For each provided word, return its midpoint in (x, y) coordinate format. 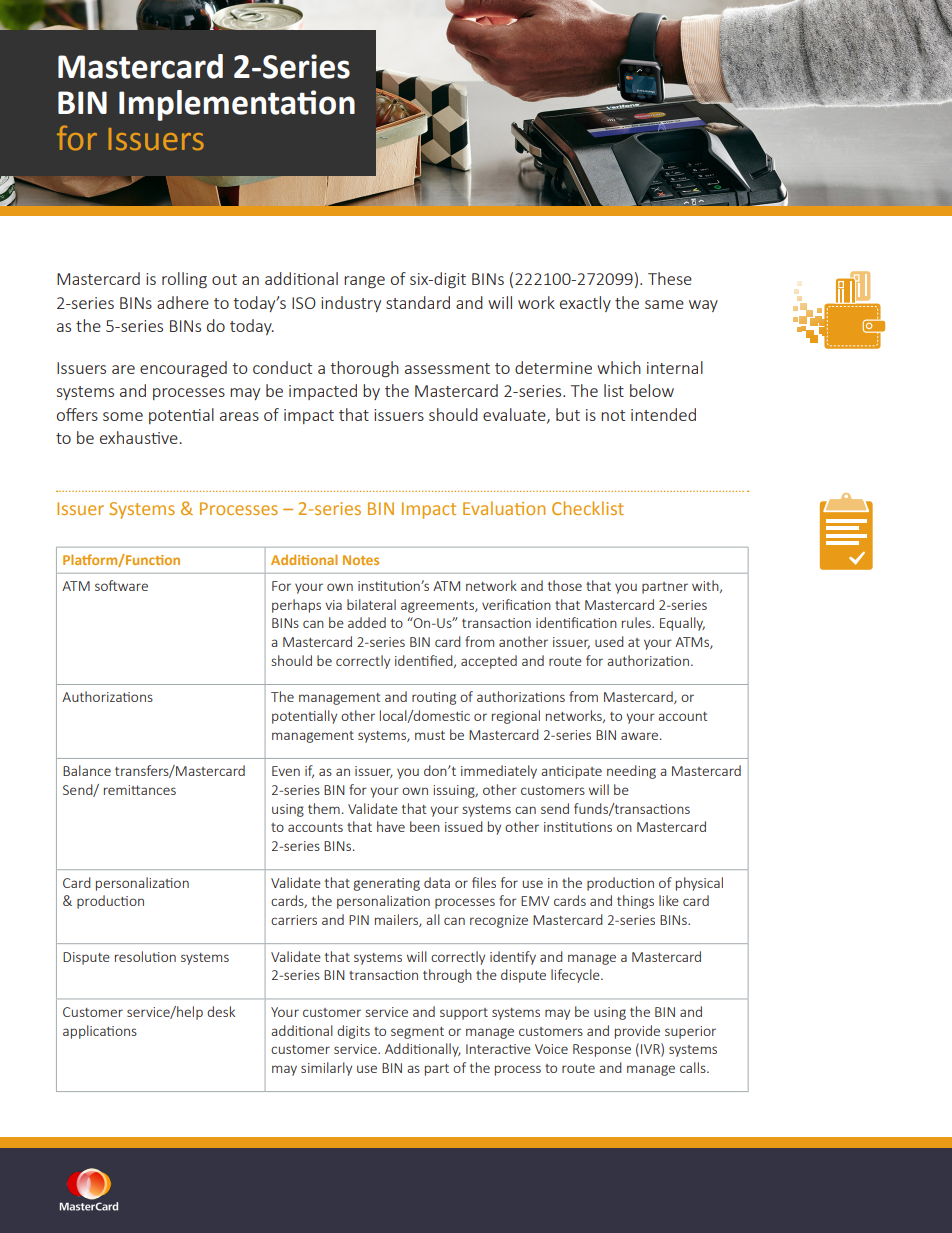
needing (631, 772)
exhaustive (139, 437)
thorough (364, 369)
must (430, 735)
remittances (140, 790)
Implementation (237, 105)
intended (663, 414)
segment (417, 1033)
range (364, 282)
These (670, 278)
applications (100, 1032)
